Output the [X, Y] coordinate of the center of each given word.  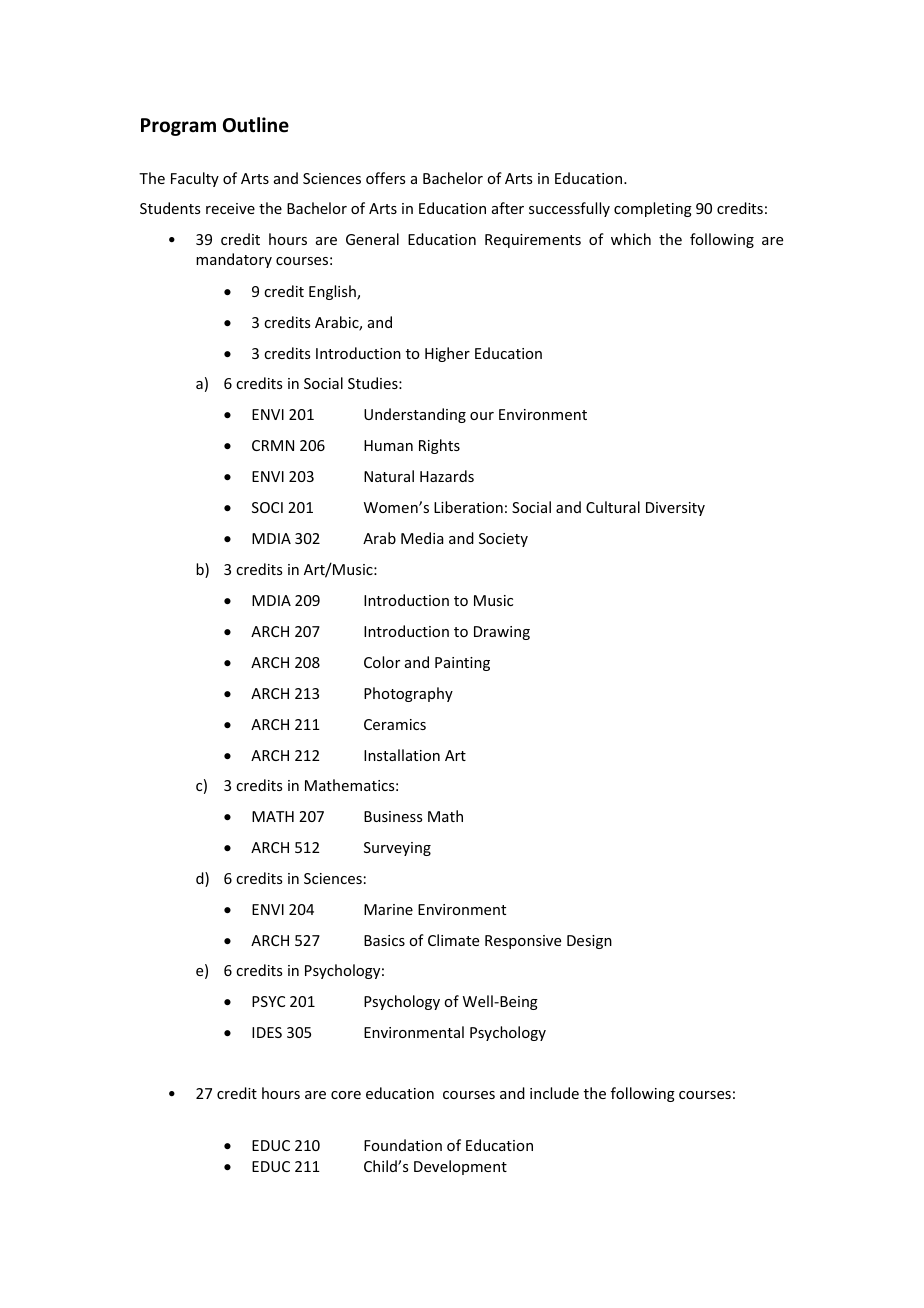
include [554, 1093]
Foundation [403, 1145]
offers [385, 178]
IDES [267, 1032]
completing [653, 209]
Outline [256, 125]
